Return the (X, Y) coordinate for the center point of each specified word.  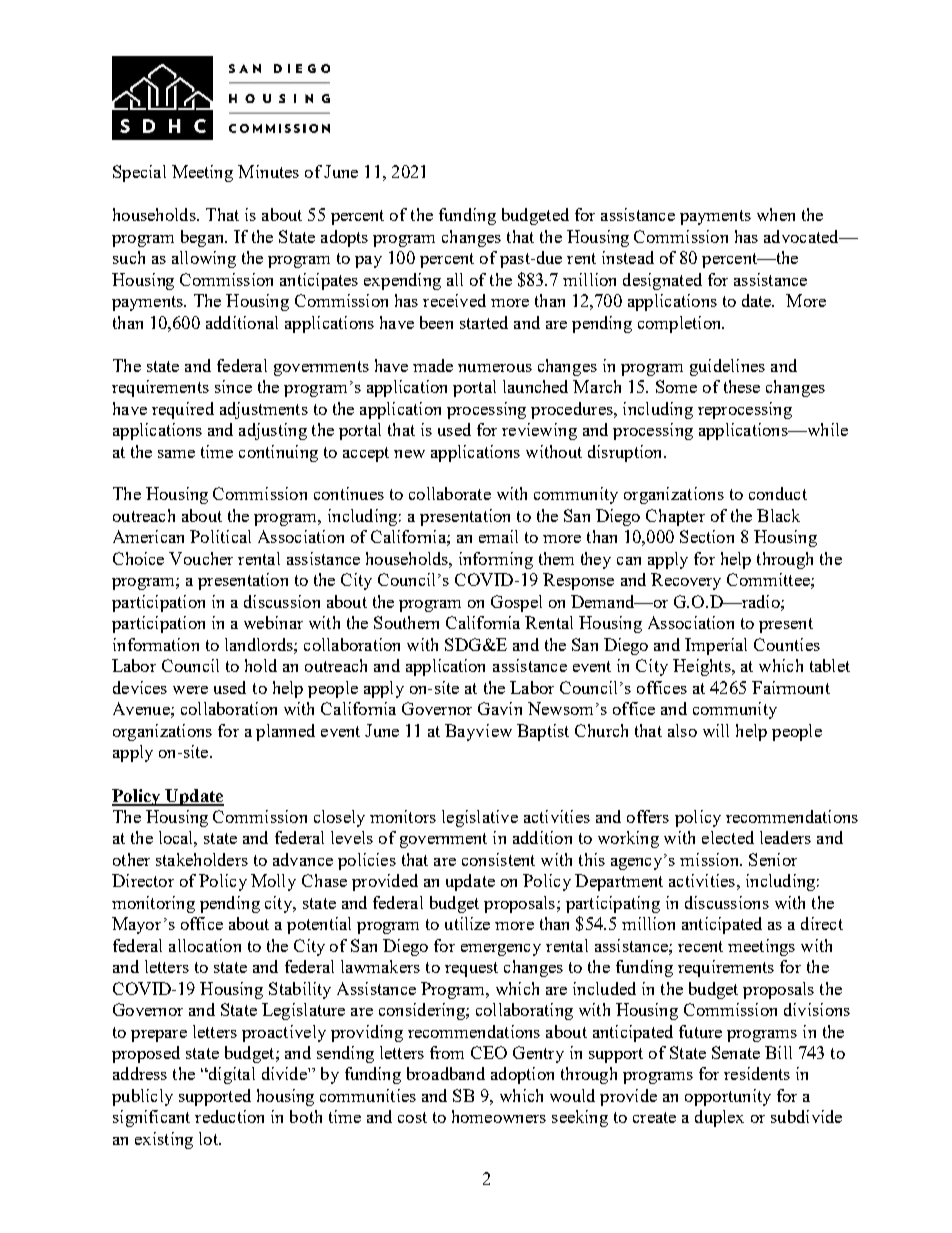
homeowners (499, 1116)
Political (220, 536)
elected (728, 837)
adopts (344, 238)
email (498, 536)
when (776, 214)
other (131, 859)
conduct (778, 493)
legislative (480, 818)
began (204, 238)
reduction (229, 1116)
